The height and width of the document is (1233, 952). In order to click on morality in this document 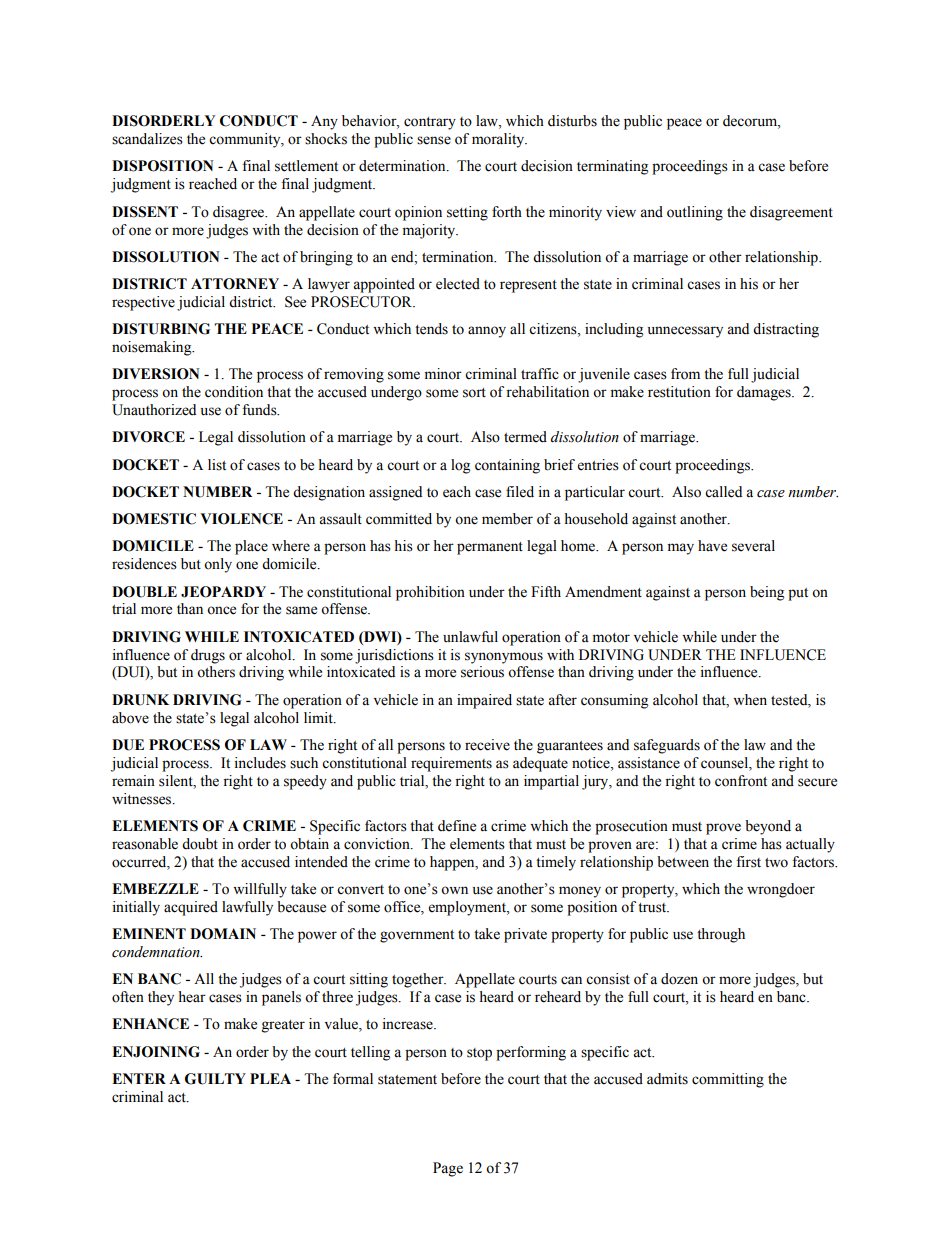, I will do `click(499, 140)`.
